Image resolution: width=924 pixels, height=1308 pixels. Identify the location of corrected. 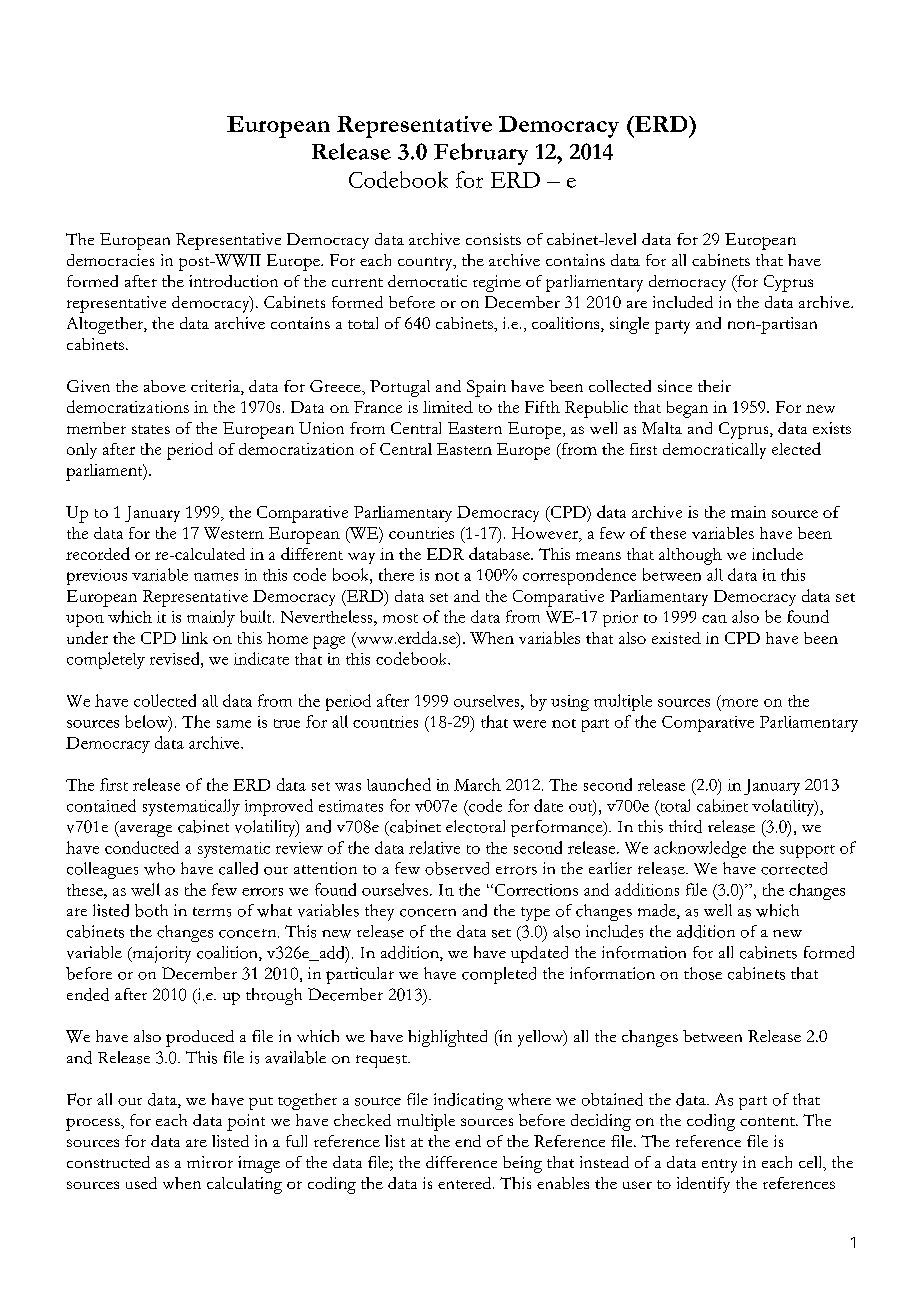
(794, 868).
